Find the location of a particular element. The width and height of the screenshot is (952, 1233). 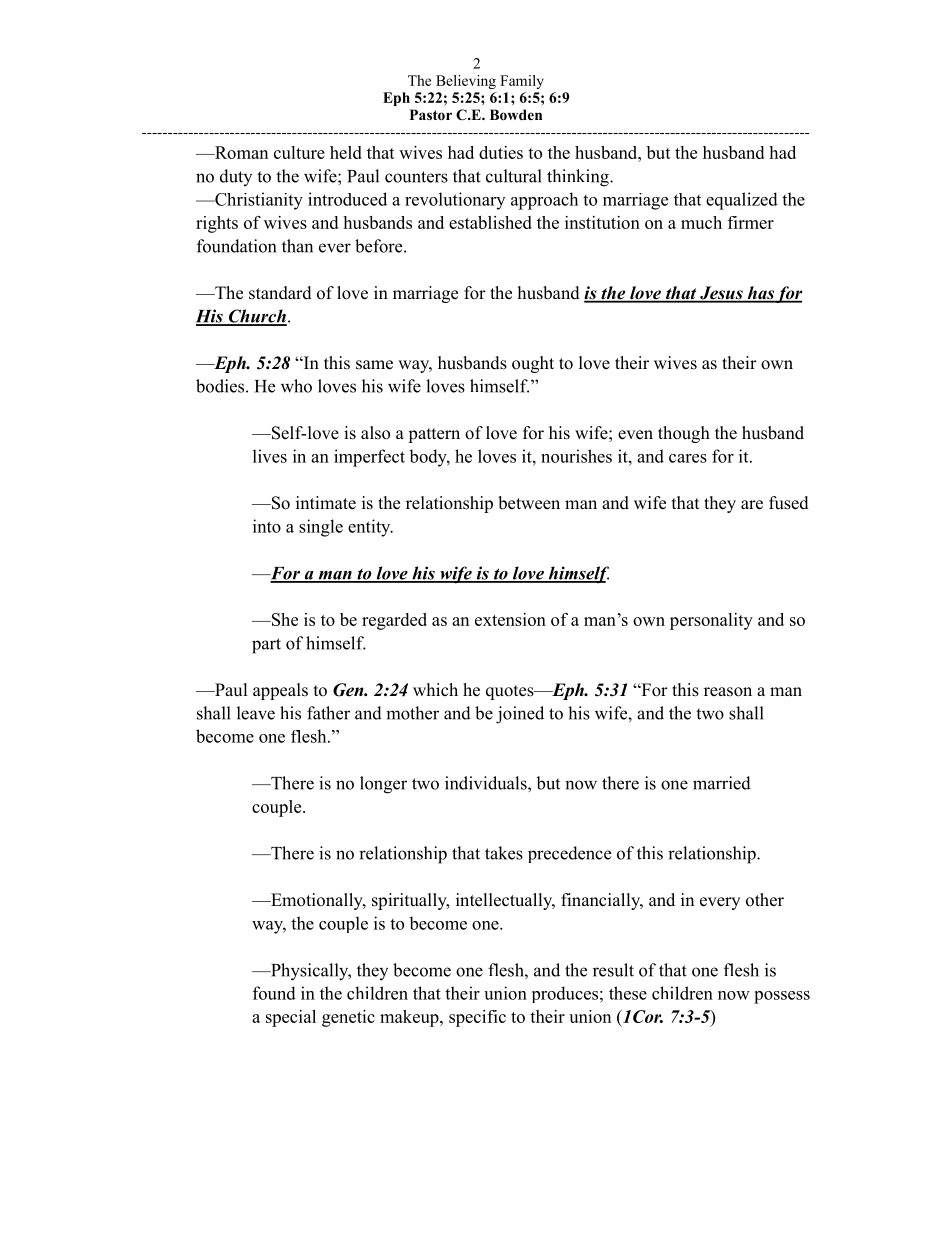

personality is located at coordinates (711, 621).
